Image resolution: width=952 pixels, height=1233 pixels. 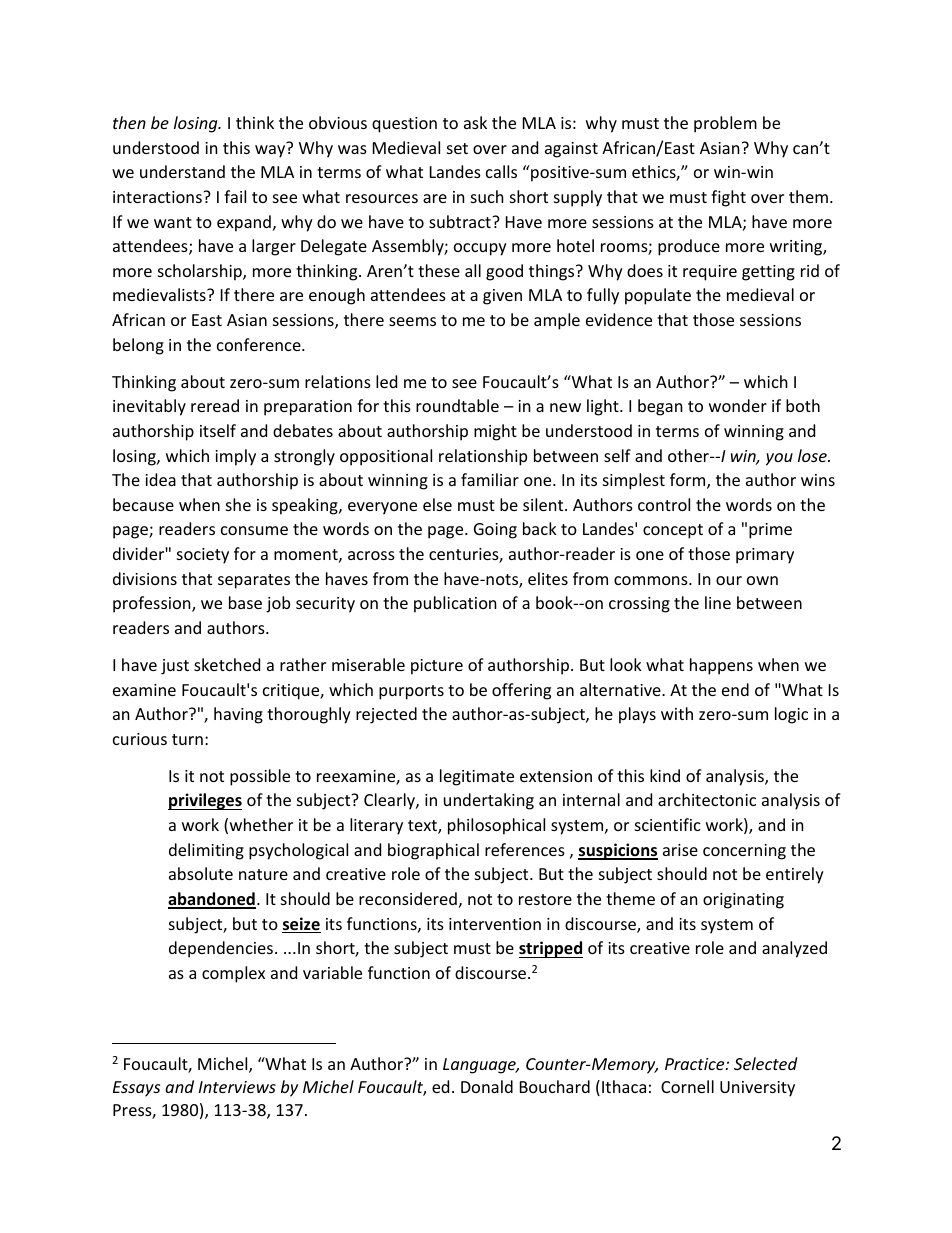 What do you see at coordinates (457, 148) in the screenshot?
I see `set` at bounding box center [457, 148].
